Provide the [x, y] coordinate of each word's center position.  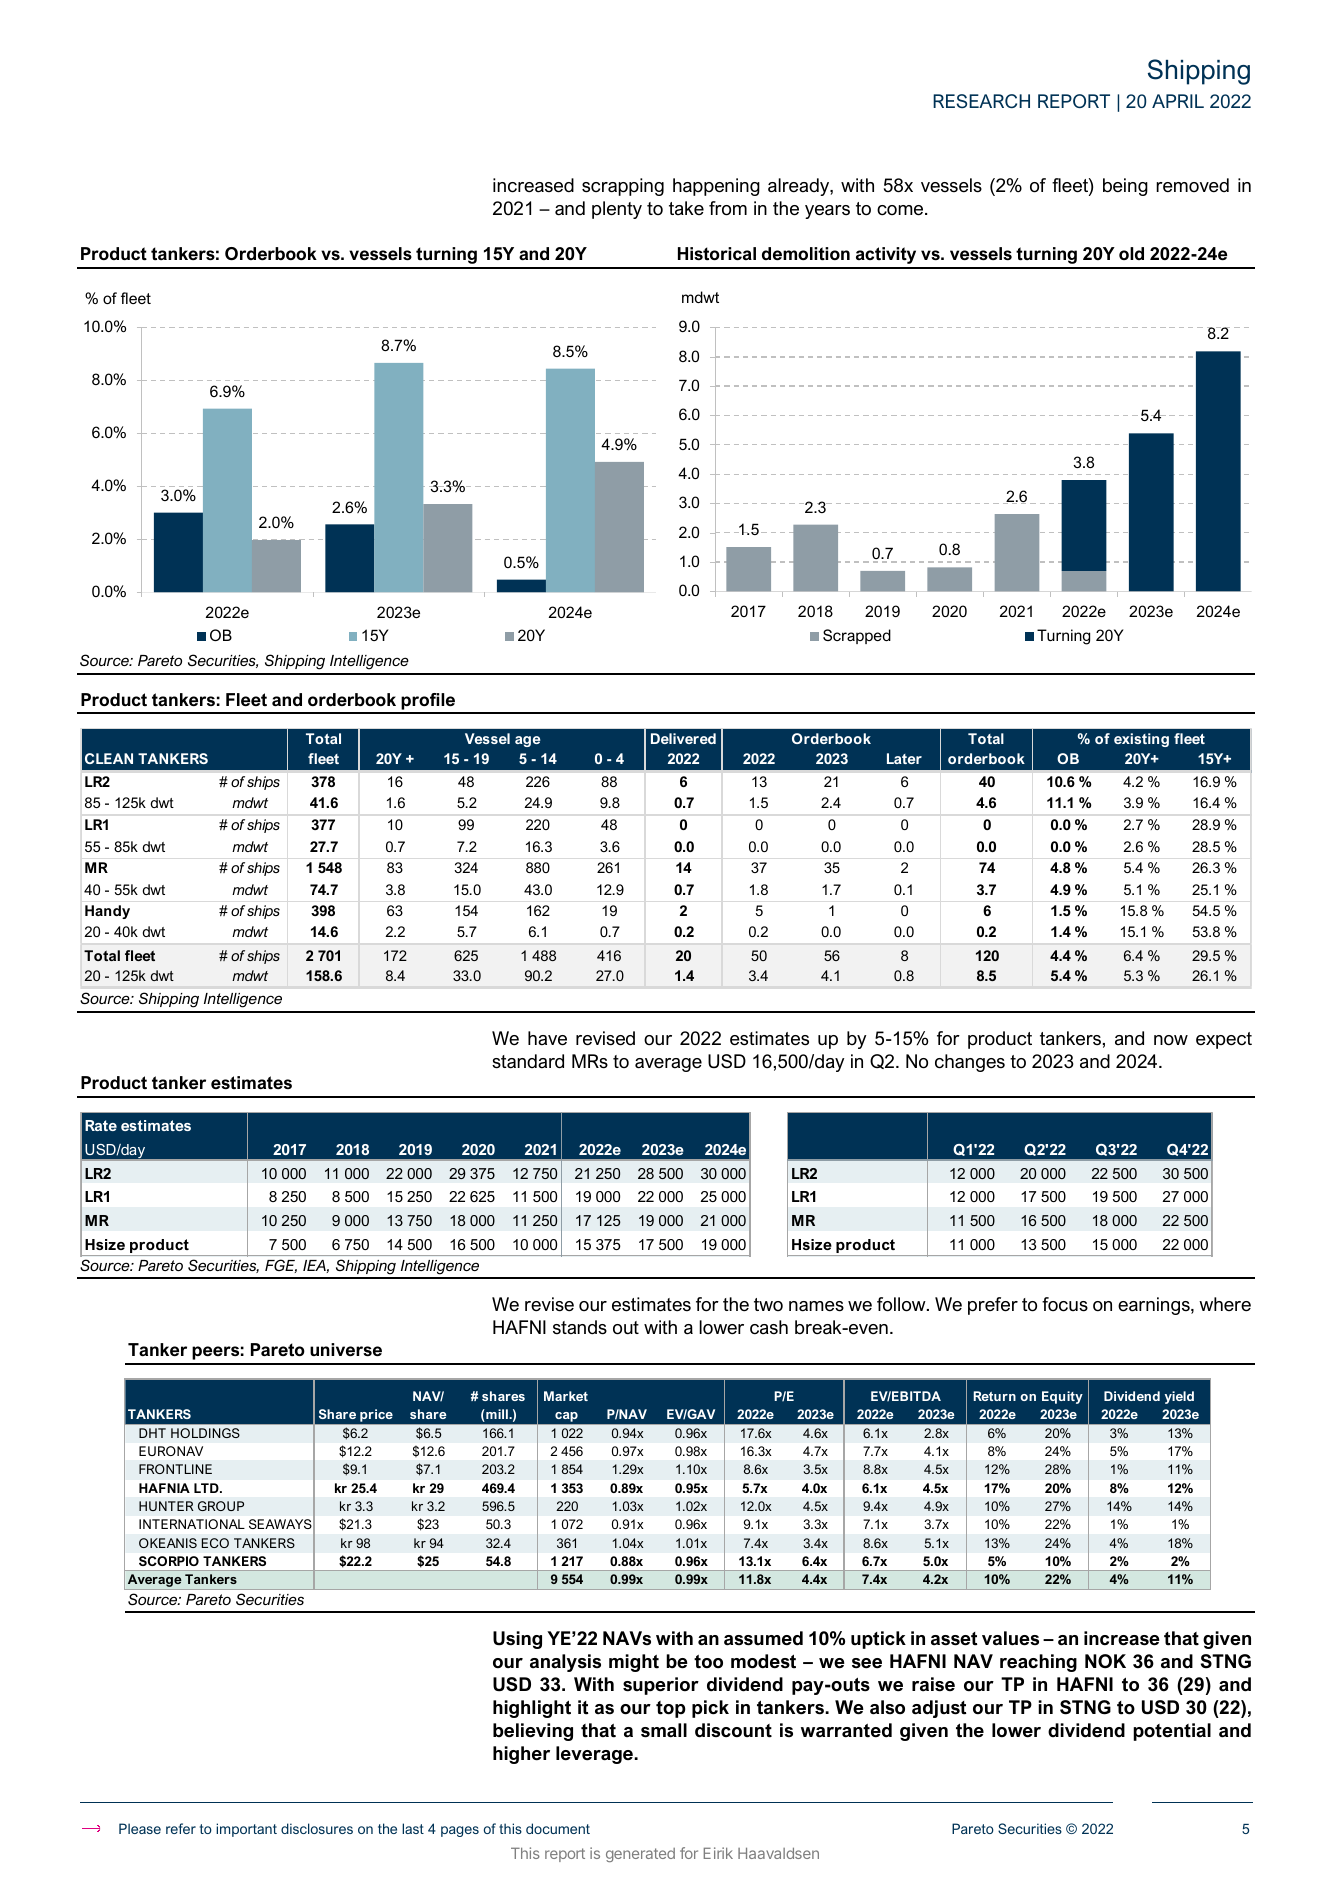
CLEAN [109, 758]
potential [1172, 1732]
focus [1065, 1304]
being [1125, 187]
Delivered [683, 738]
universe [346, 1349]
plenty [617, 210]
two [768, 1304]
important [246, 1830]
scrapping [623, 187]
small [664, 1730]
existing [1141, 740]
